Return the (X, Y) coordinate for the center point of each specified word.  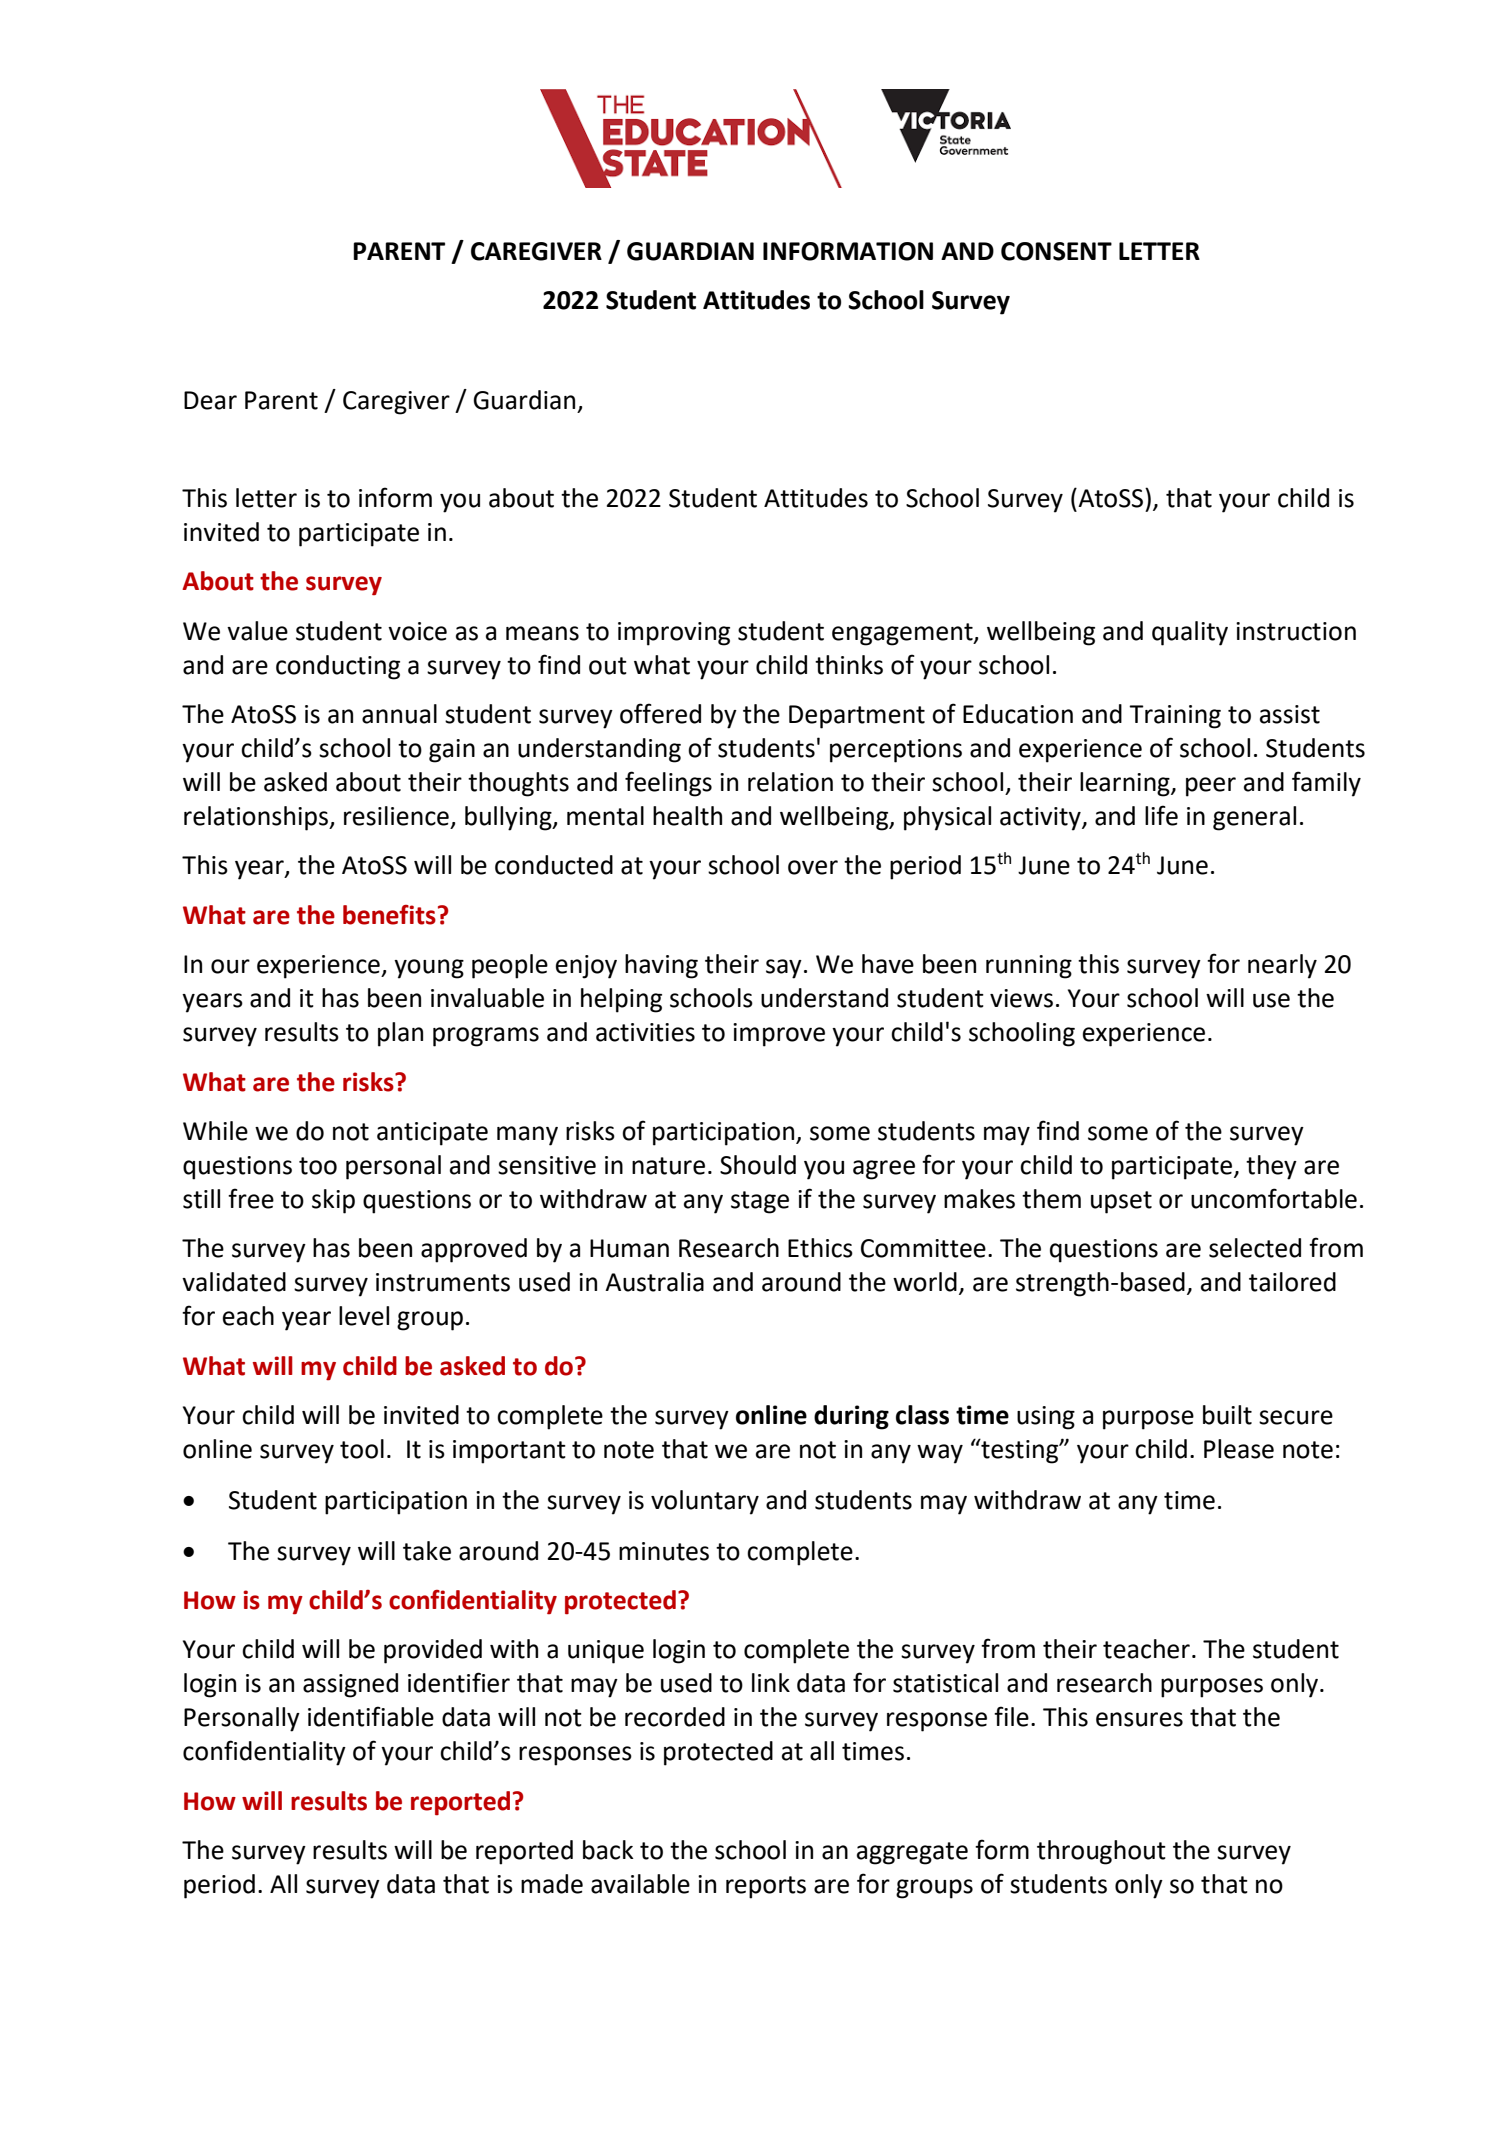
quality (1190, 633)
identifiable (371, 1716)
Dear (210, 400)
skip (333, 1201)
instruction (1296, 631)
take (427, 1551)
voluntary (705, 1502)
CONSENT (1056, 251)
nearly (1282, 966)
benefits (389, 915)
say (784, 969)
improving (674, 634)
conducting (338, 667)
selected (1255, 1248)
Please (1239, 1449)
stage (760, 1202)
